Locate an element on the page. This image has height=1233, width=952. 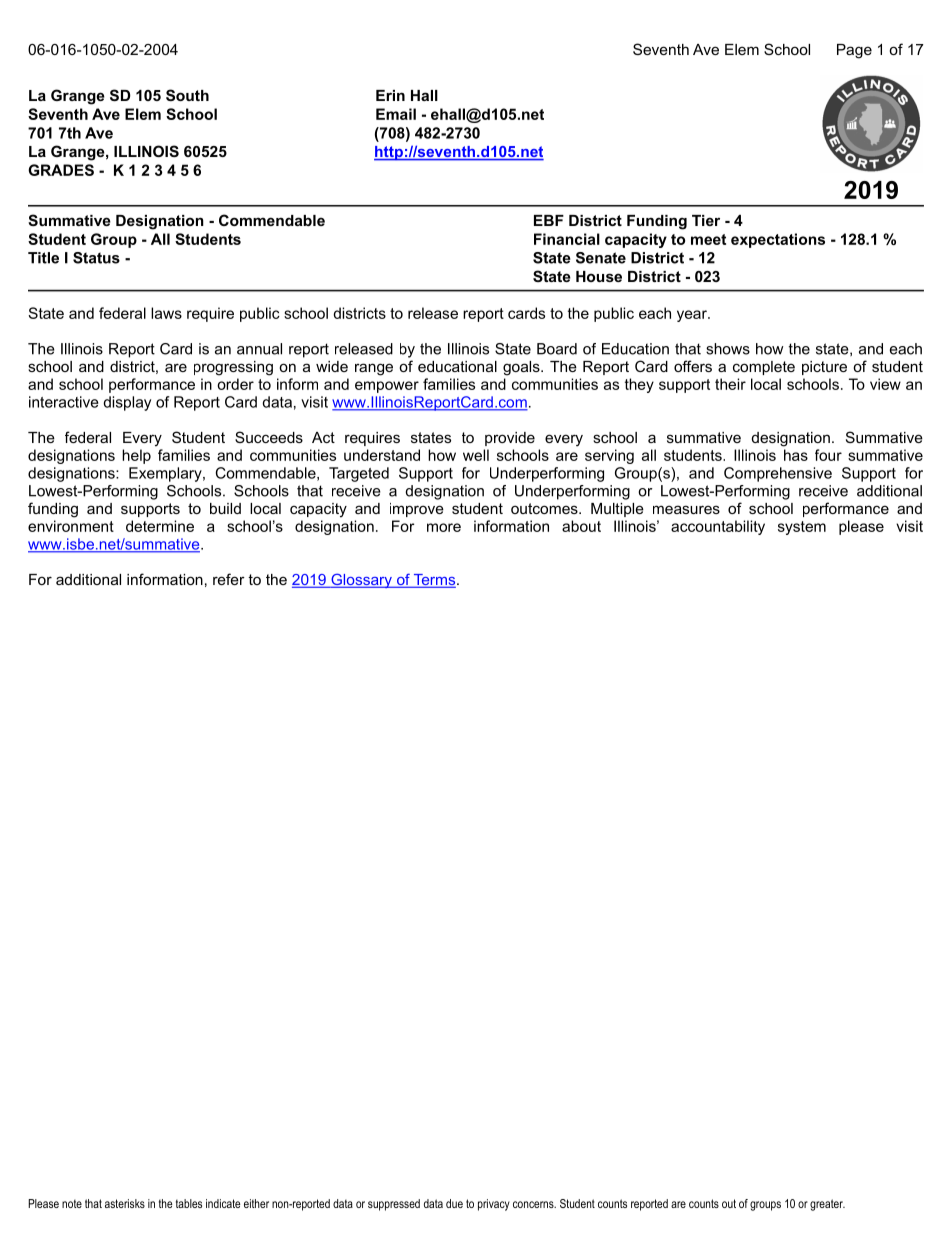
tables is located at coordinates (189, 1203).
